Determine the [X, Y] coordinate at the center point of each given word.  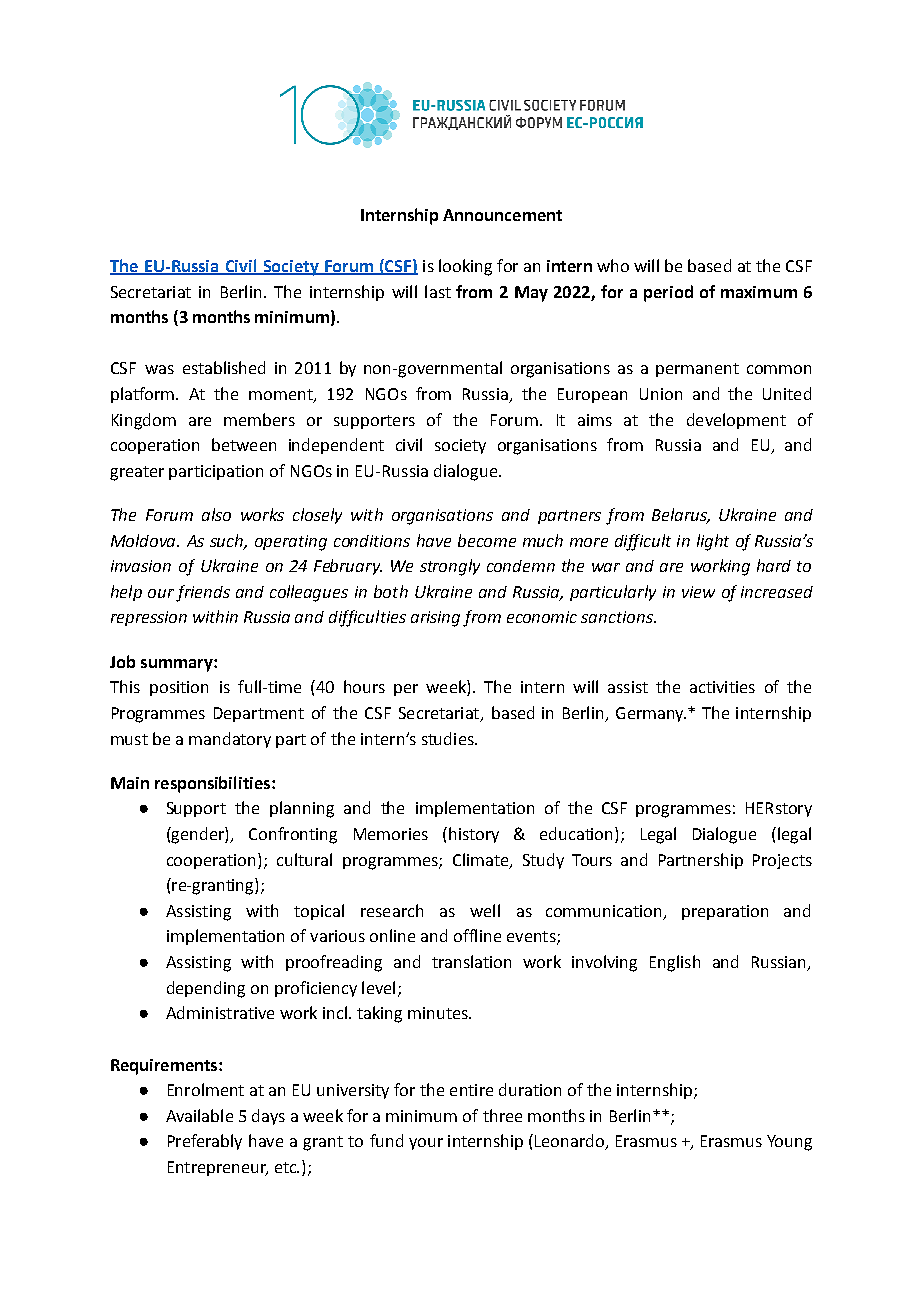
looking [465, 267]
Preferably [205, 1142]
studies [449, 738]
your [426, 1144]
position [179, 688]
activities [722, 687]
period [668, 293]
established [224, 367]
